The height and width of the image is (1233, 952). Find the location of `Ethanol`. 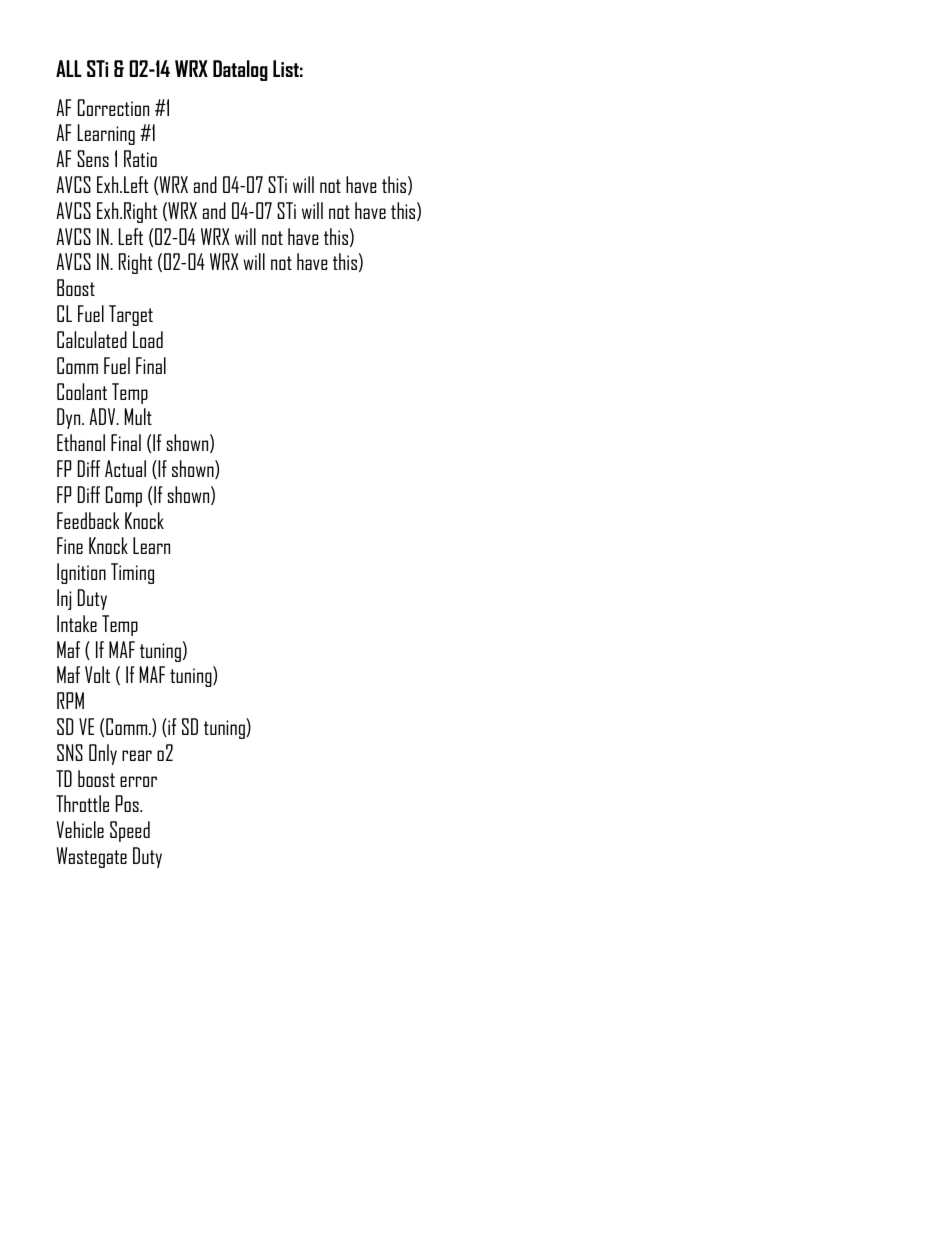

Ethanol is located at coordinates (81, 442).
